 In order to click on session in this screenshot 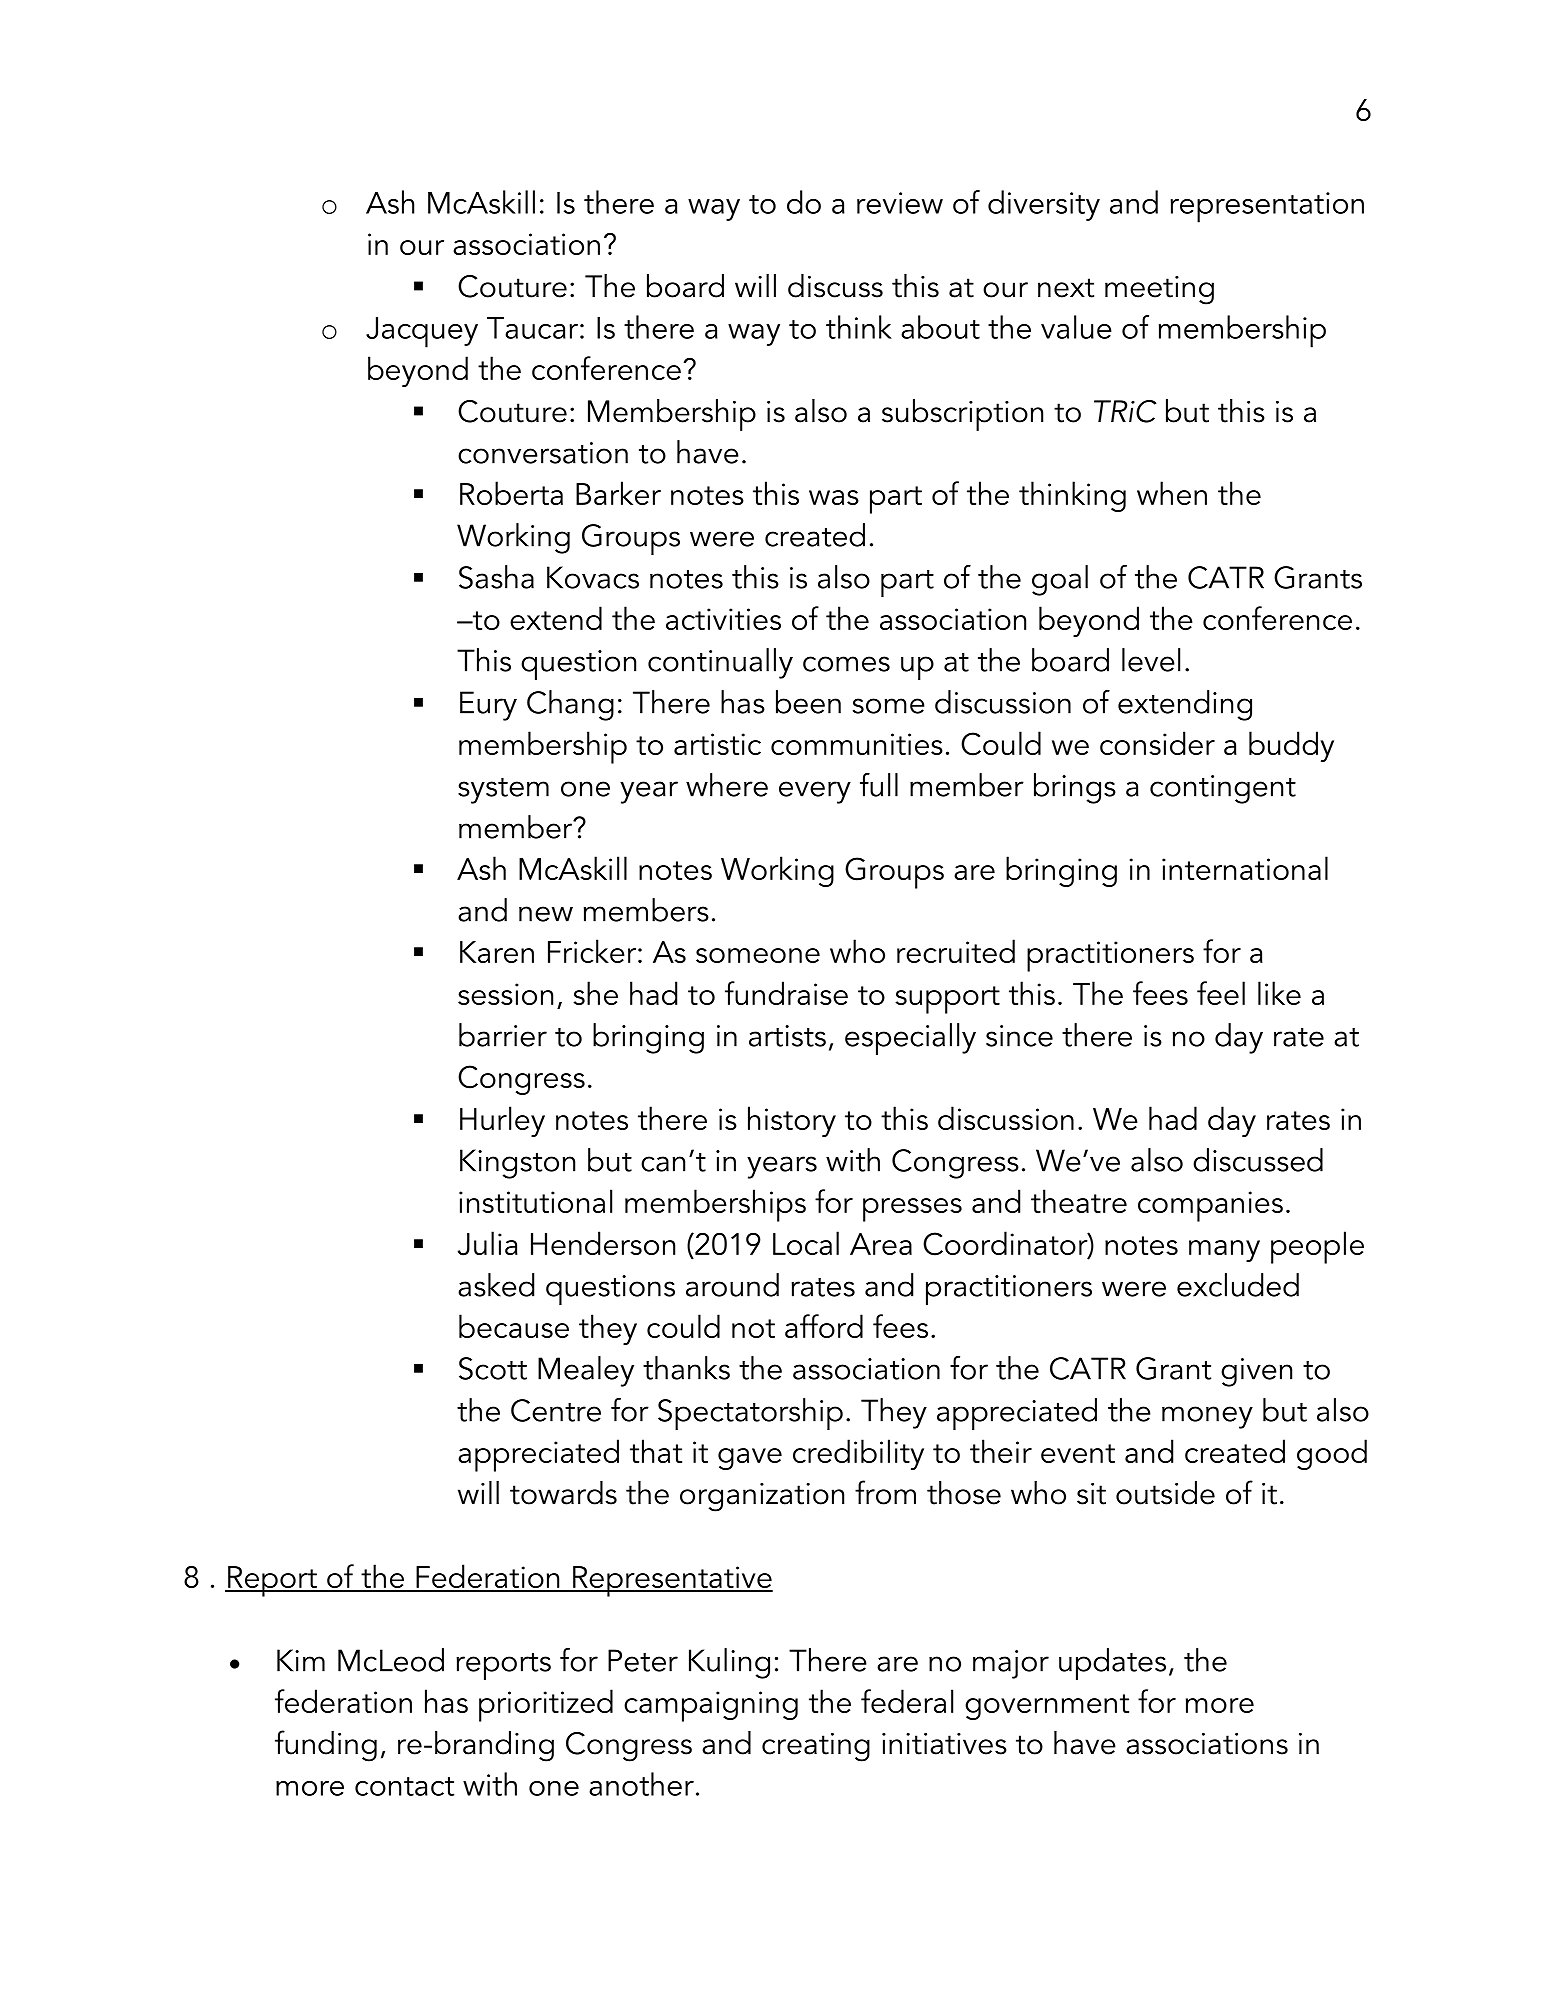, I will do `click(505, 994)`.
